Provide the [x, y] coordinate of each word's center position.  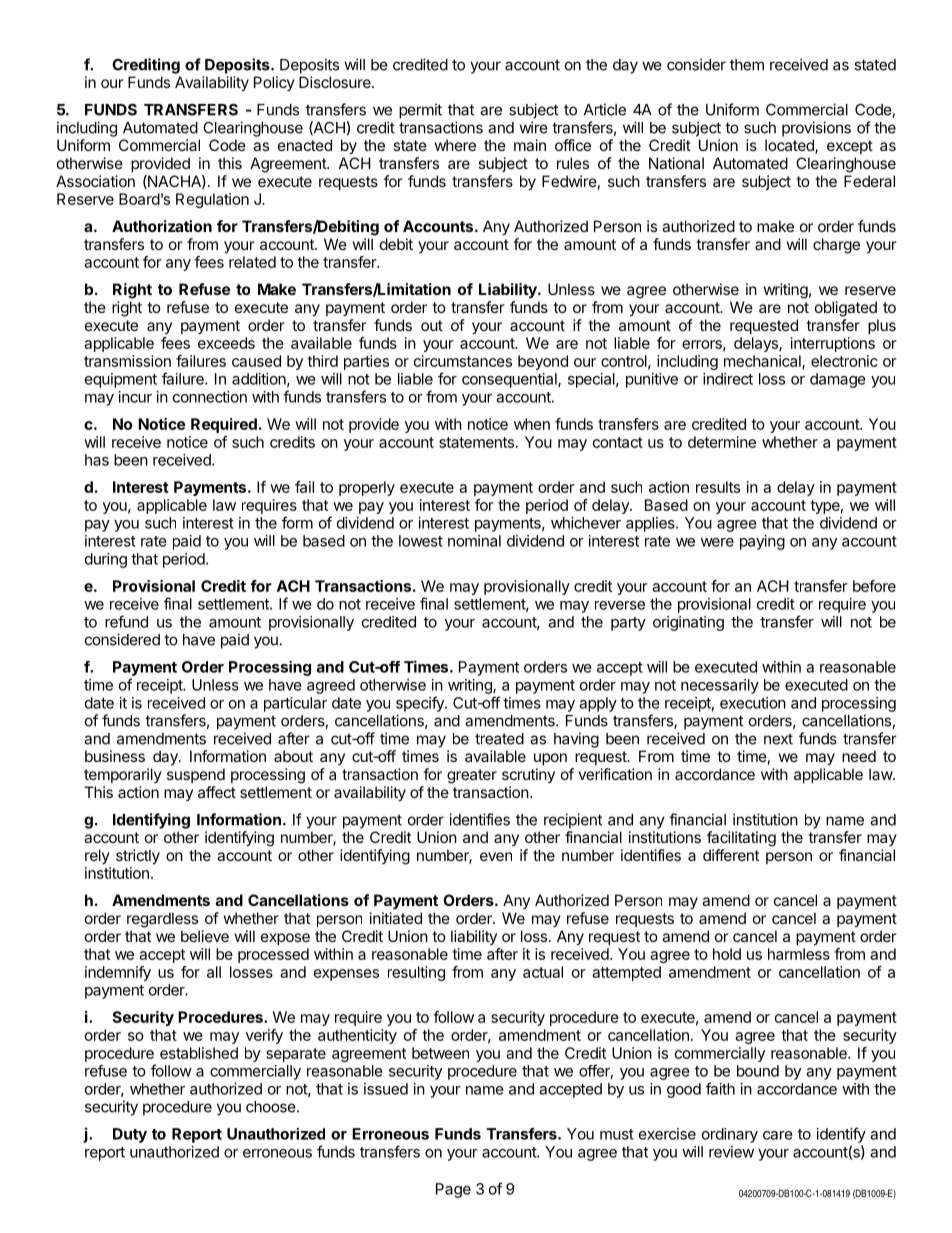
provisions [816, 129]
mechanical [763, 362]
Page [453, 1190]
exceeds [226, 343]
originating [688, 623]
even [496, 856]
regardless [162, 920]
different [731, 855]
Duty [130, 1135]
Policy [274, 83]
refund [126, 621]
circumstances [463, 361]
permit [420, 111]
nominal [474, 541]
